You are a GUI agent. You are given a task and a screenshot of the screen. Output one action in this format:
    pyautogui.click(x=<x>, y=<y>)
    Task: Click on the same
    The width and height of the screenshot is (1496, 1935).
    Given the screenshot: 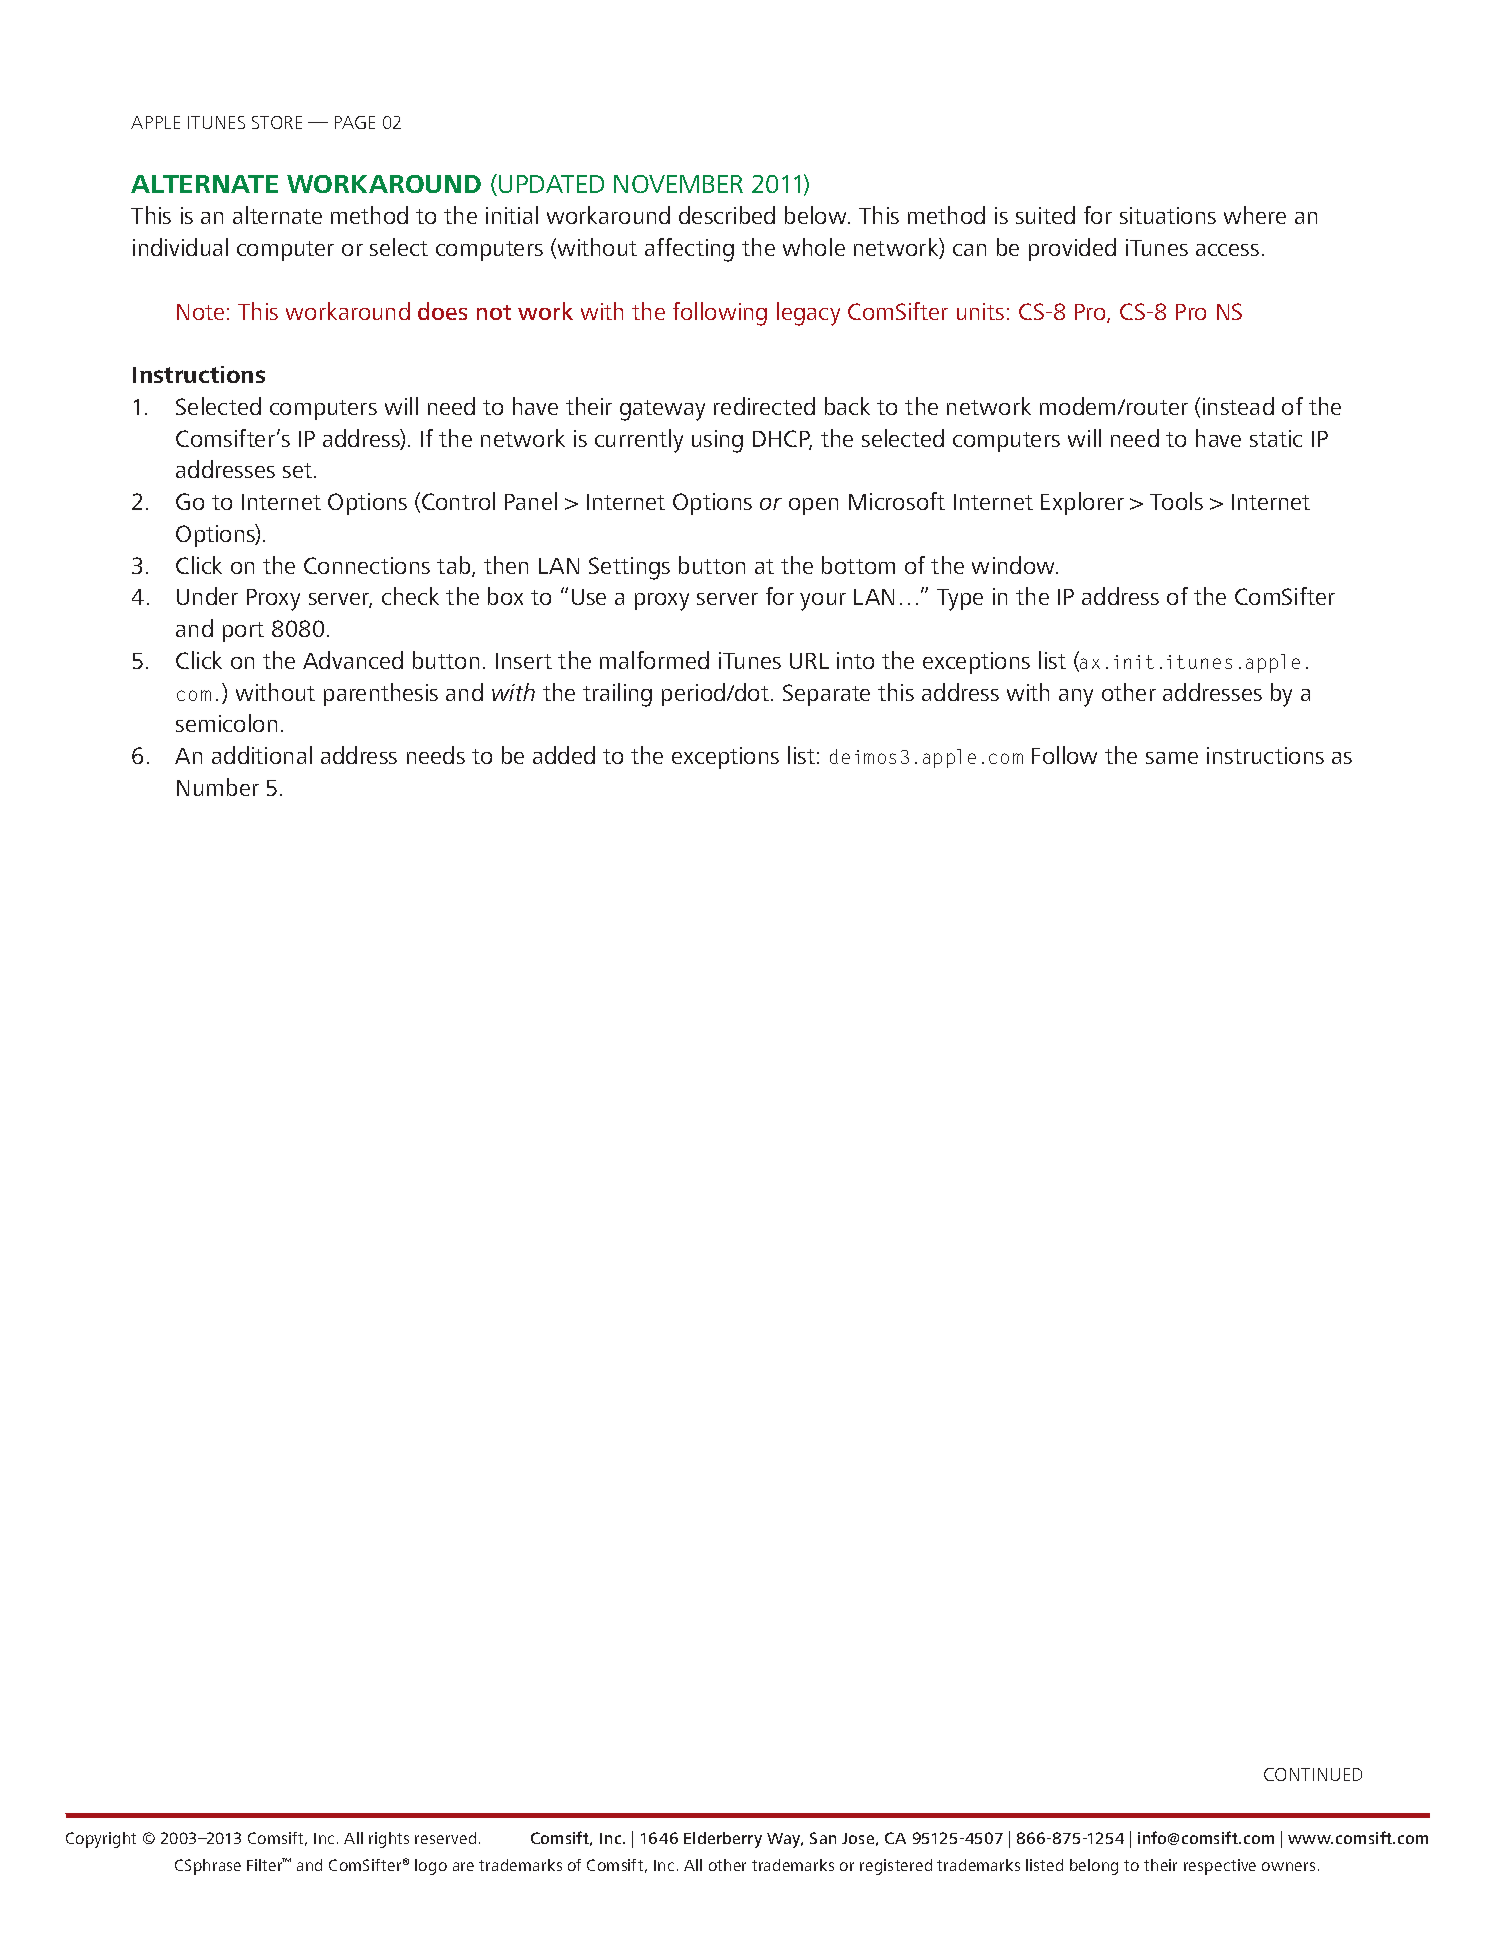 What is the action you would take?
    pyautogui.click(x=1172, y=758)
